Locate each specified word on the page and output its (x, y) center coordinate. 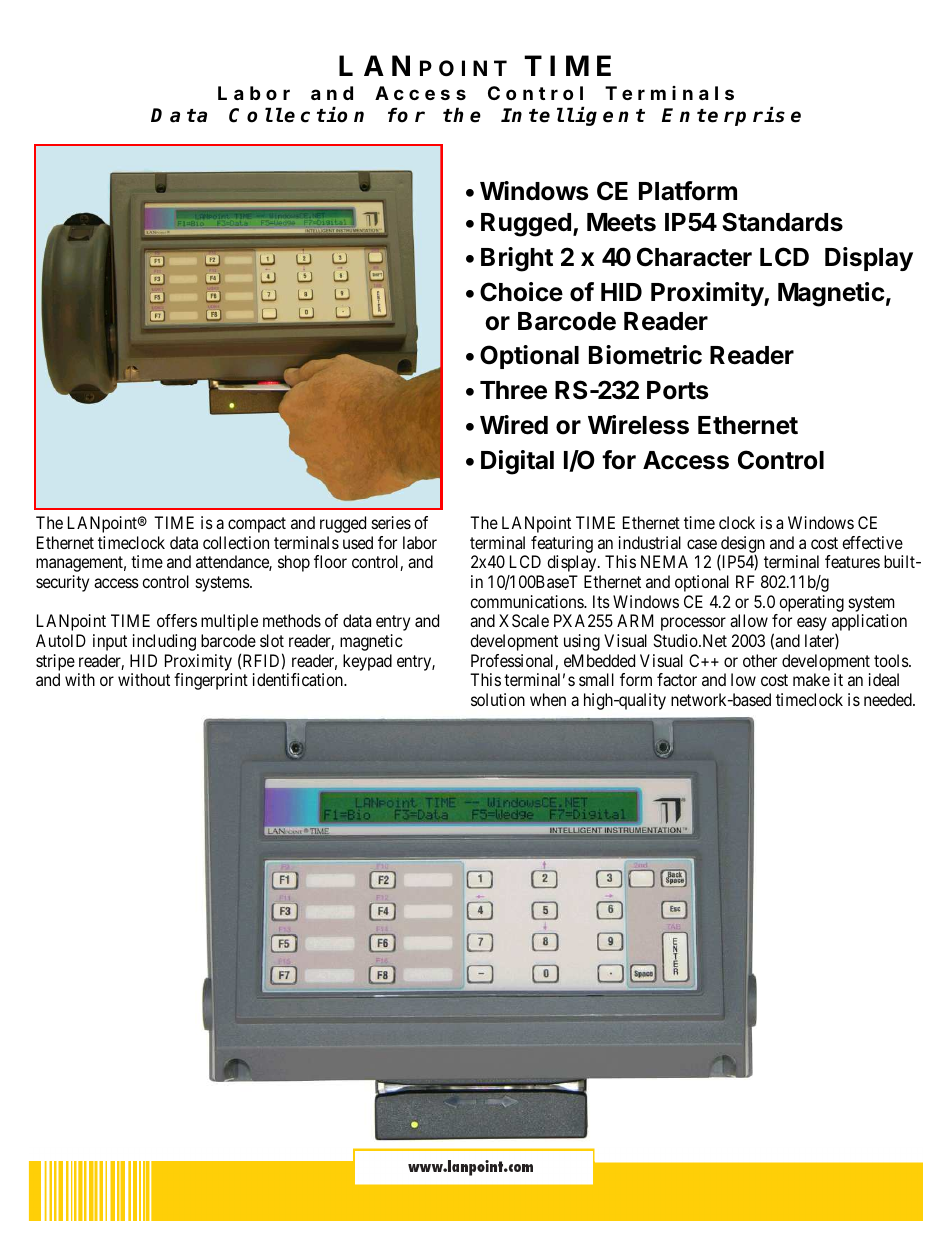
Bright (517, 259)
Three (513, 390)
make (811, 679)
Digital (517, 462)
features (852, 561)
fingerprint (211, 681)
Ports (677, 390)
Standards (782, 222)
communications (527, 601)
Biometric (645, 355)
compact (257, 525)
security (62, 583)
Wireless (638, 425)
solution (498, 699)
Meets (621, 222)
